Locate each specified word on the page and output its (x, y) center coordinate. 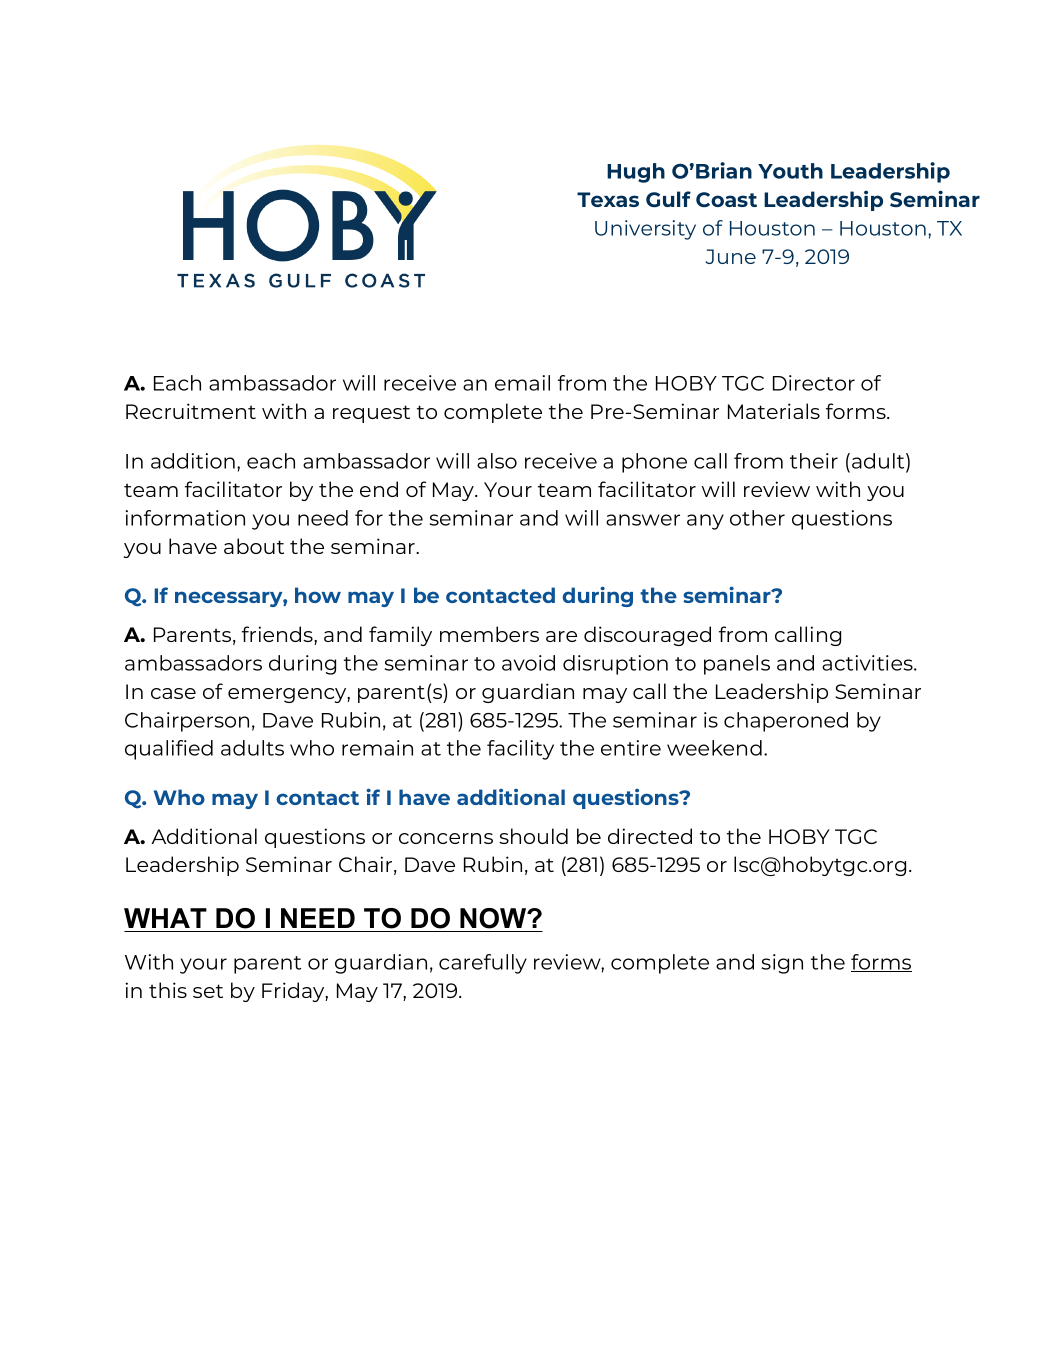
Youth (790, 171)
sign (782, 964)
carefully (483, 964)
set (208, 991)
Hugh (636, 173)
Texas (608, 199)
